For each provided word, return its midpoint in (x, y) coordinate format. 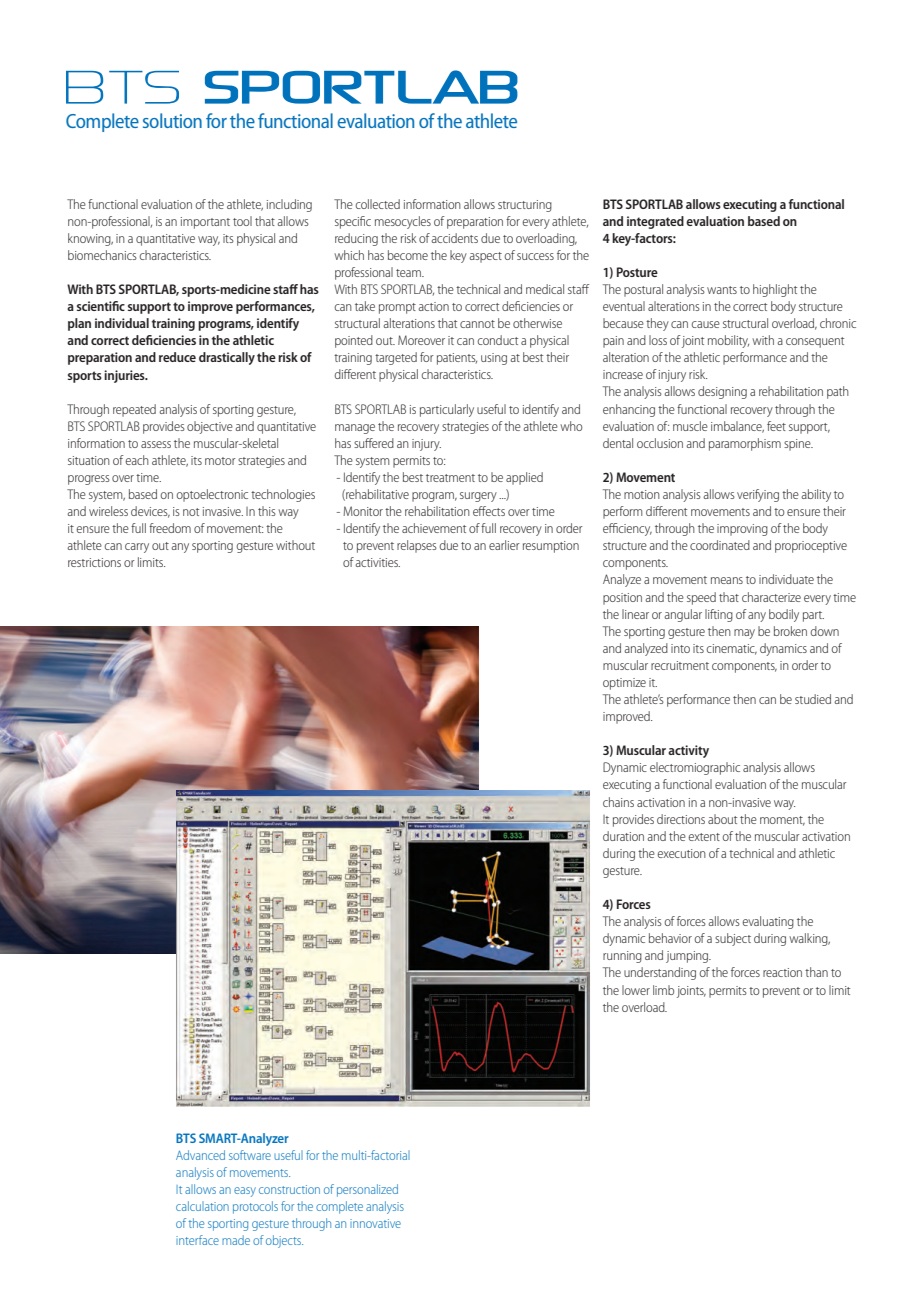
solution (172, 120)
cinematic (732, 649)
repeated (134, 410)
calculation (202, 1206)
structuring (525, 206)
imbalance (737, 427)
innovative (375, 1223)
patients (457, 359)
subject (733, 939)
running (622, 957)
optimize (624, 684)
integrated (655, 222)
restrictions (94, 562)
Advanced (200, 1155)
